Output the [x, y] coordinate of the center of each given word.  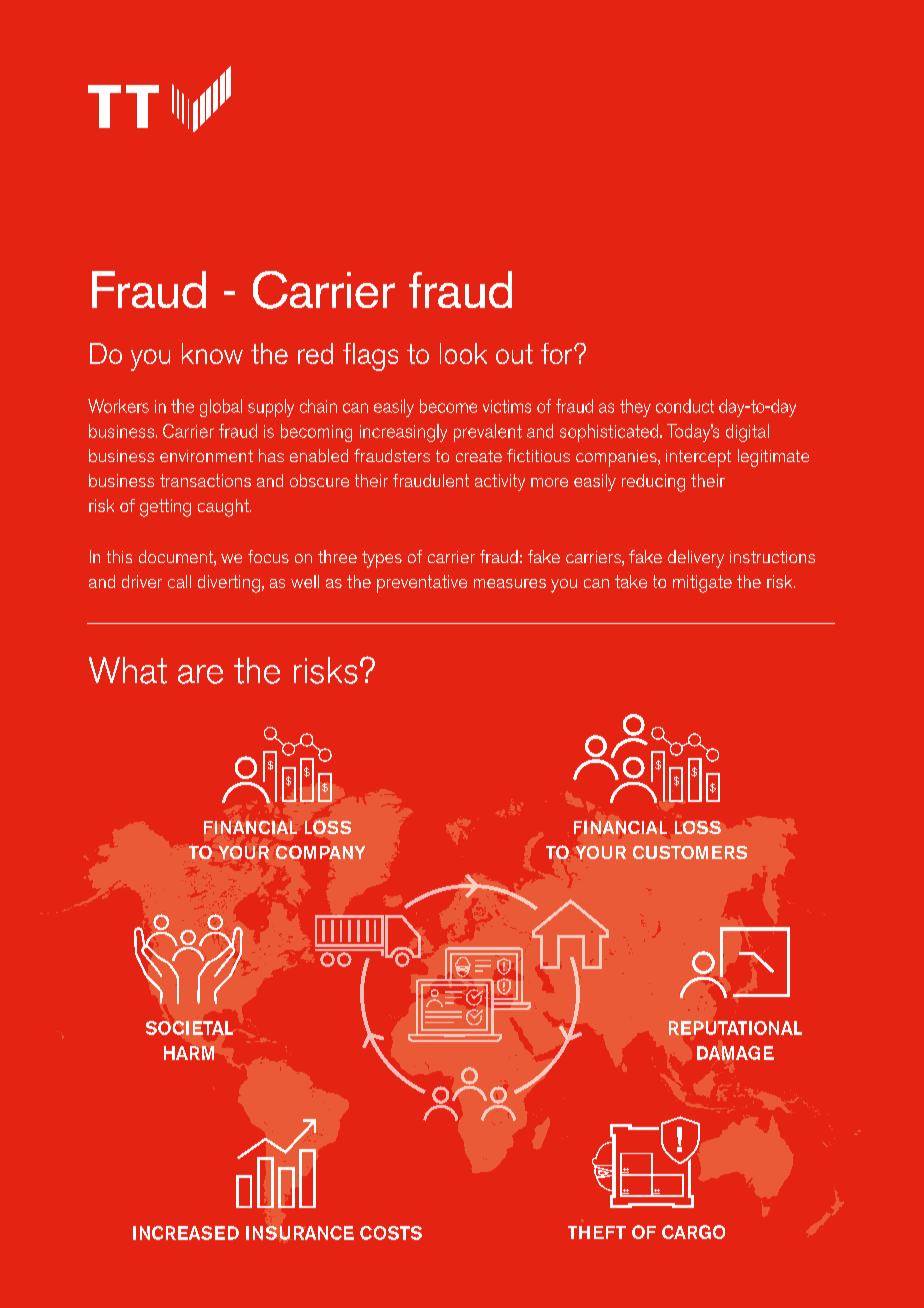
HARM [189, 1053]
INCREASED [186, 1233]
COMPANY [320, 852]
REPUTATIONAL [735, 1028]
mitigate [702, 584]
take [631, 581]
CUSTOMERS [690, 852]
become [448, 406]
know [212, 353]
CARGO [693, 1232]
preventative [422, 584]
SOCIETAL [189, 1028]
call [179, 581]
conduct [685, 406]
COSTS [391, 1233]
